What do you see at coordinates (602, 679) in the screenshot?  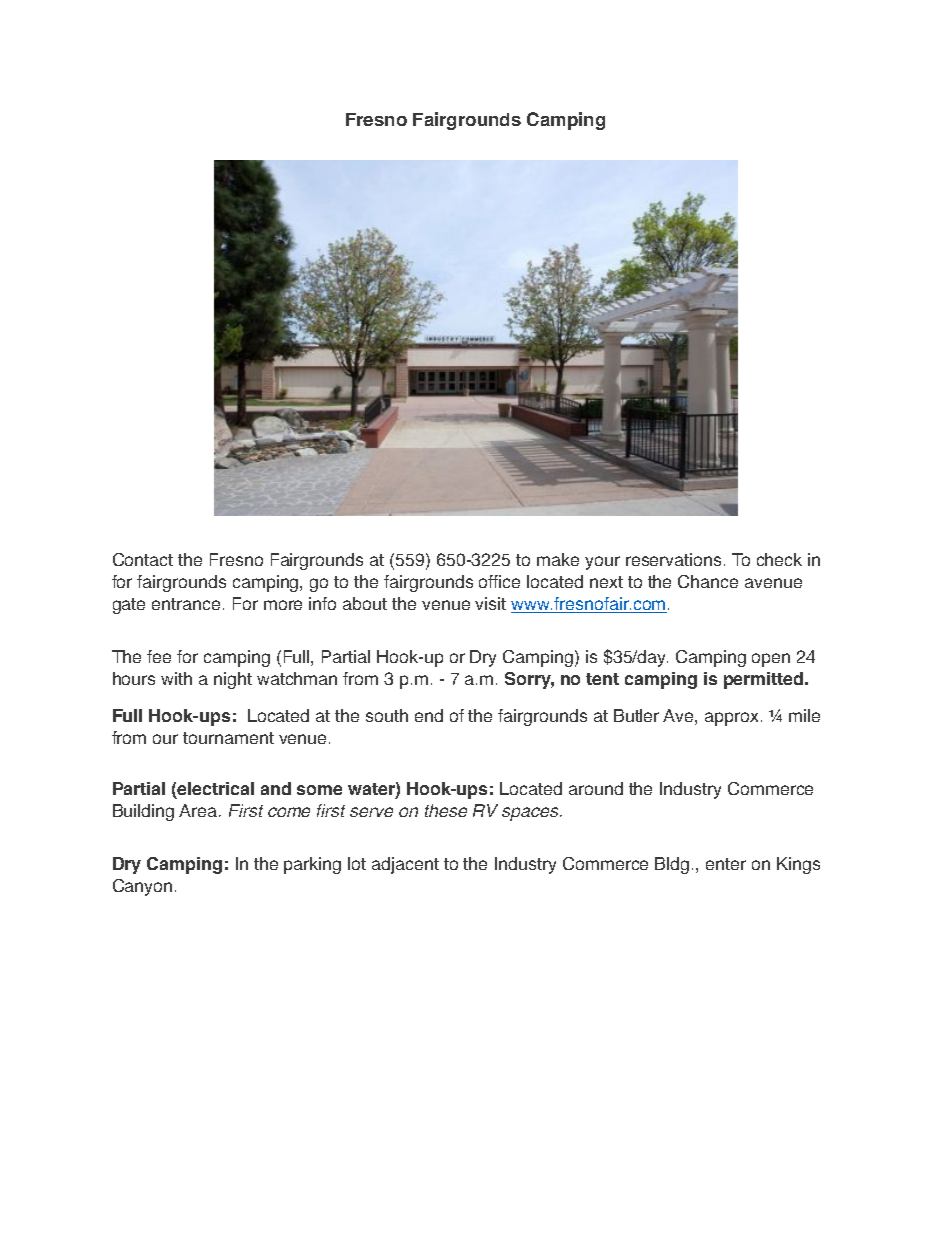 I see `tent` at bounding box center [602, 679].
